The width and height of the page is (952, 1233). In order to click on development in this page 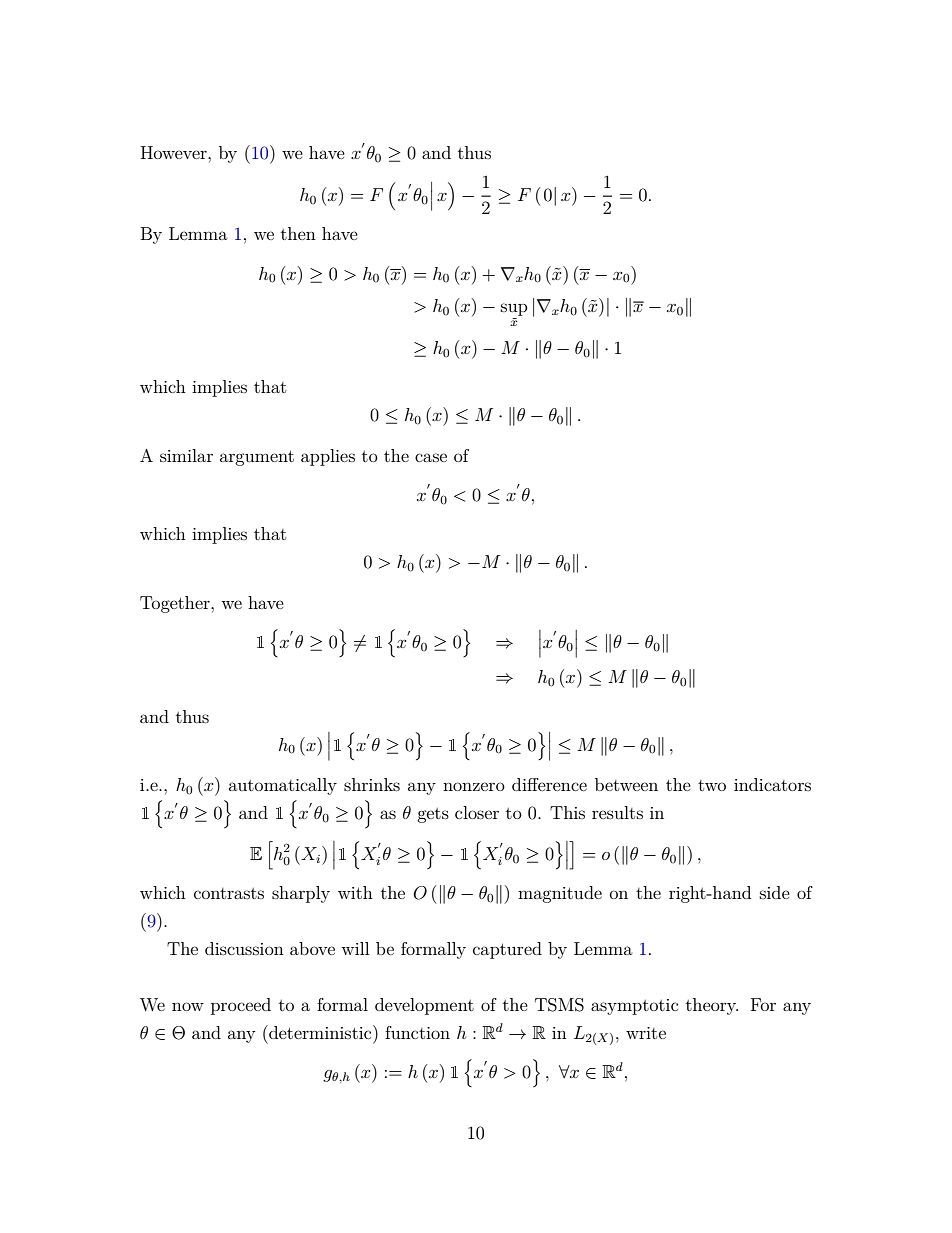, I will do `click(424, 1006)`.
